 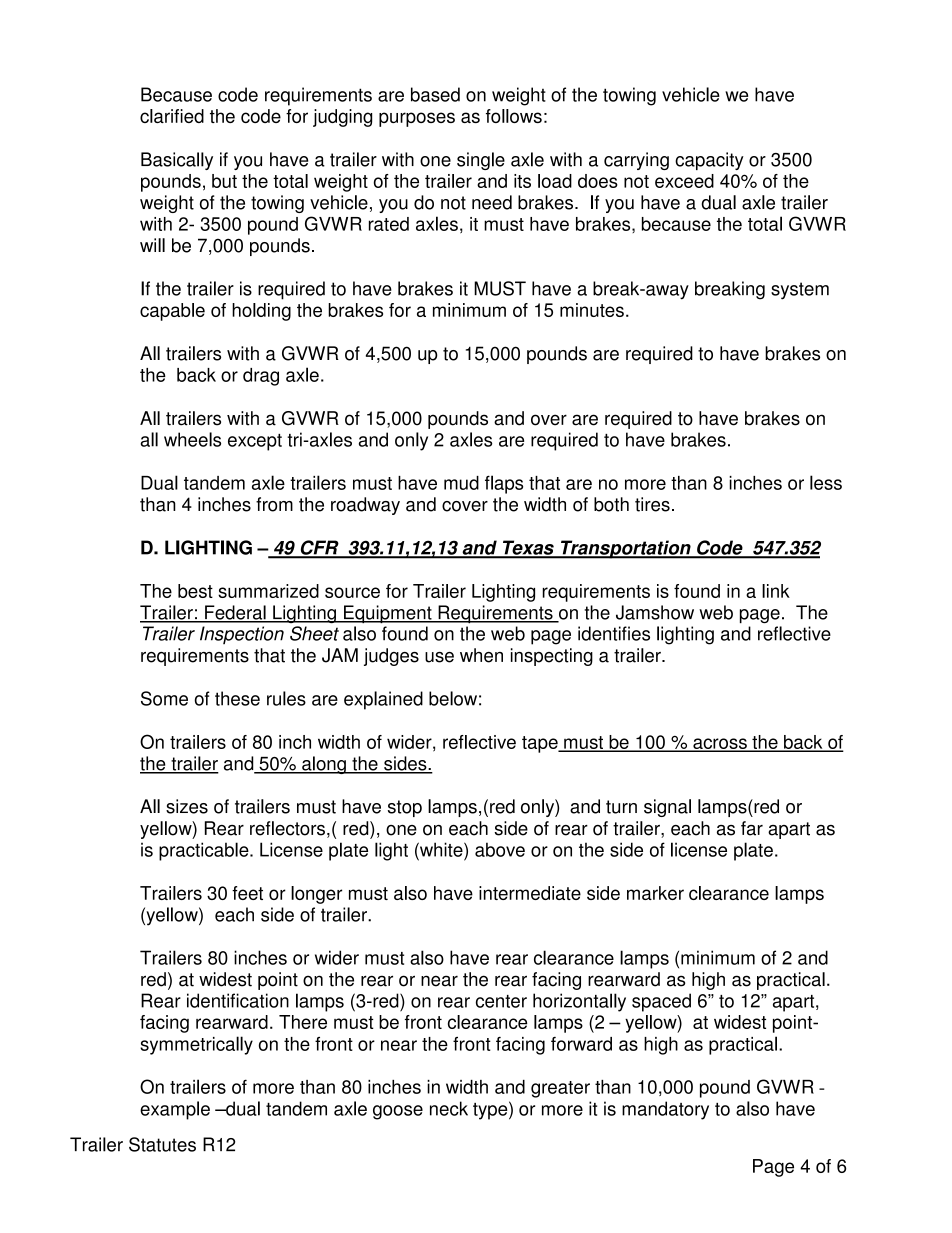 I want to click on Federal, so click(x=235, y=613).
